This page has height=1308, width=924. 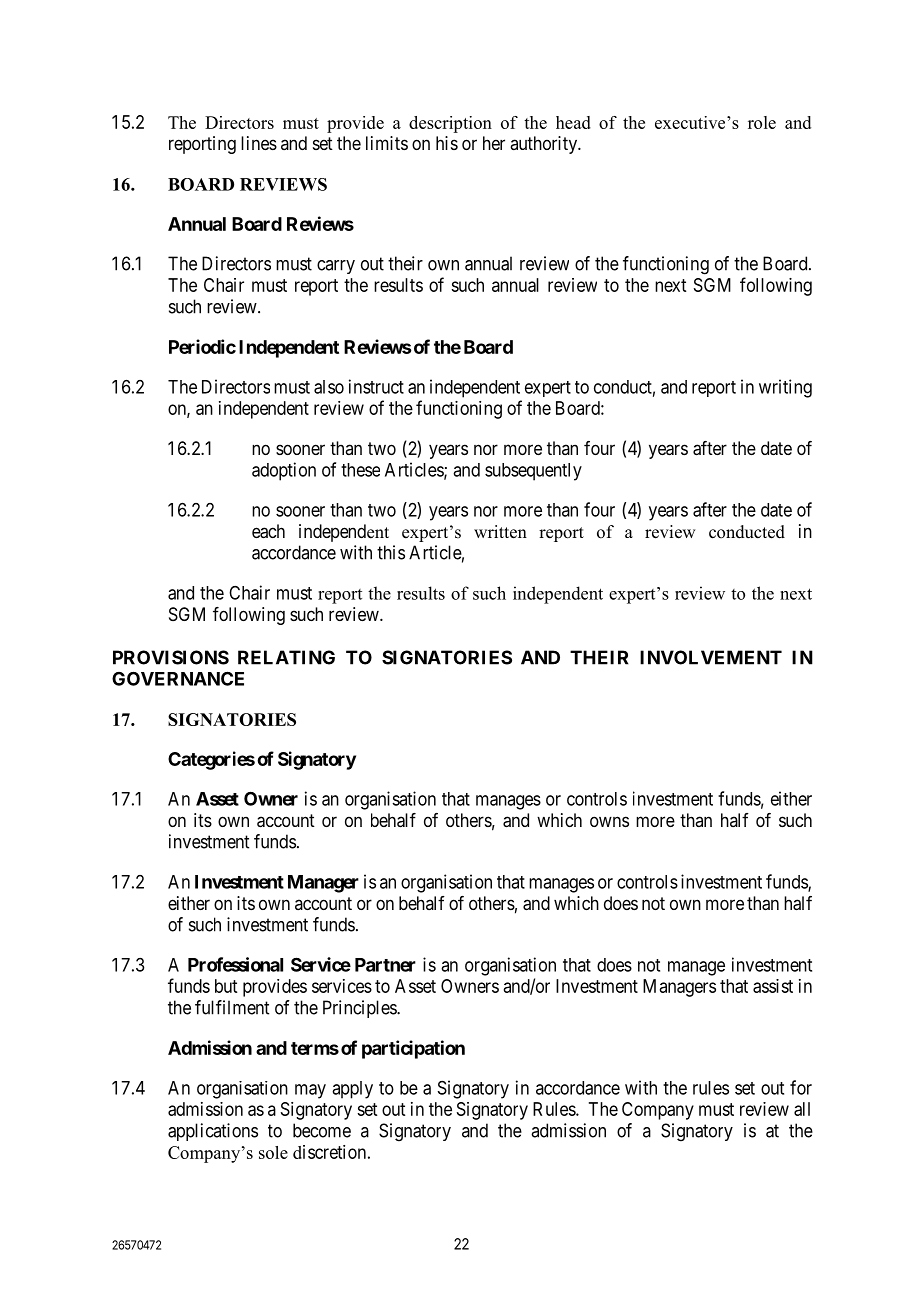 What do you see at coordinates (785, 388) in the page?
I see `writing` at bounding box center [785, 388].
